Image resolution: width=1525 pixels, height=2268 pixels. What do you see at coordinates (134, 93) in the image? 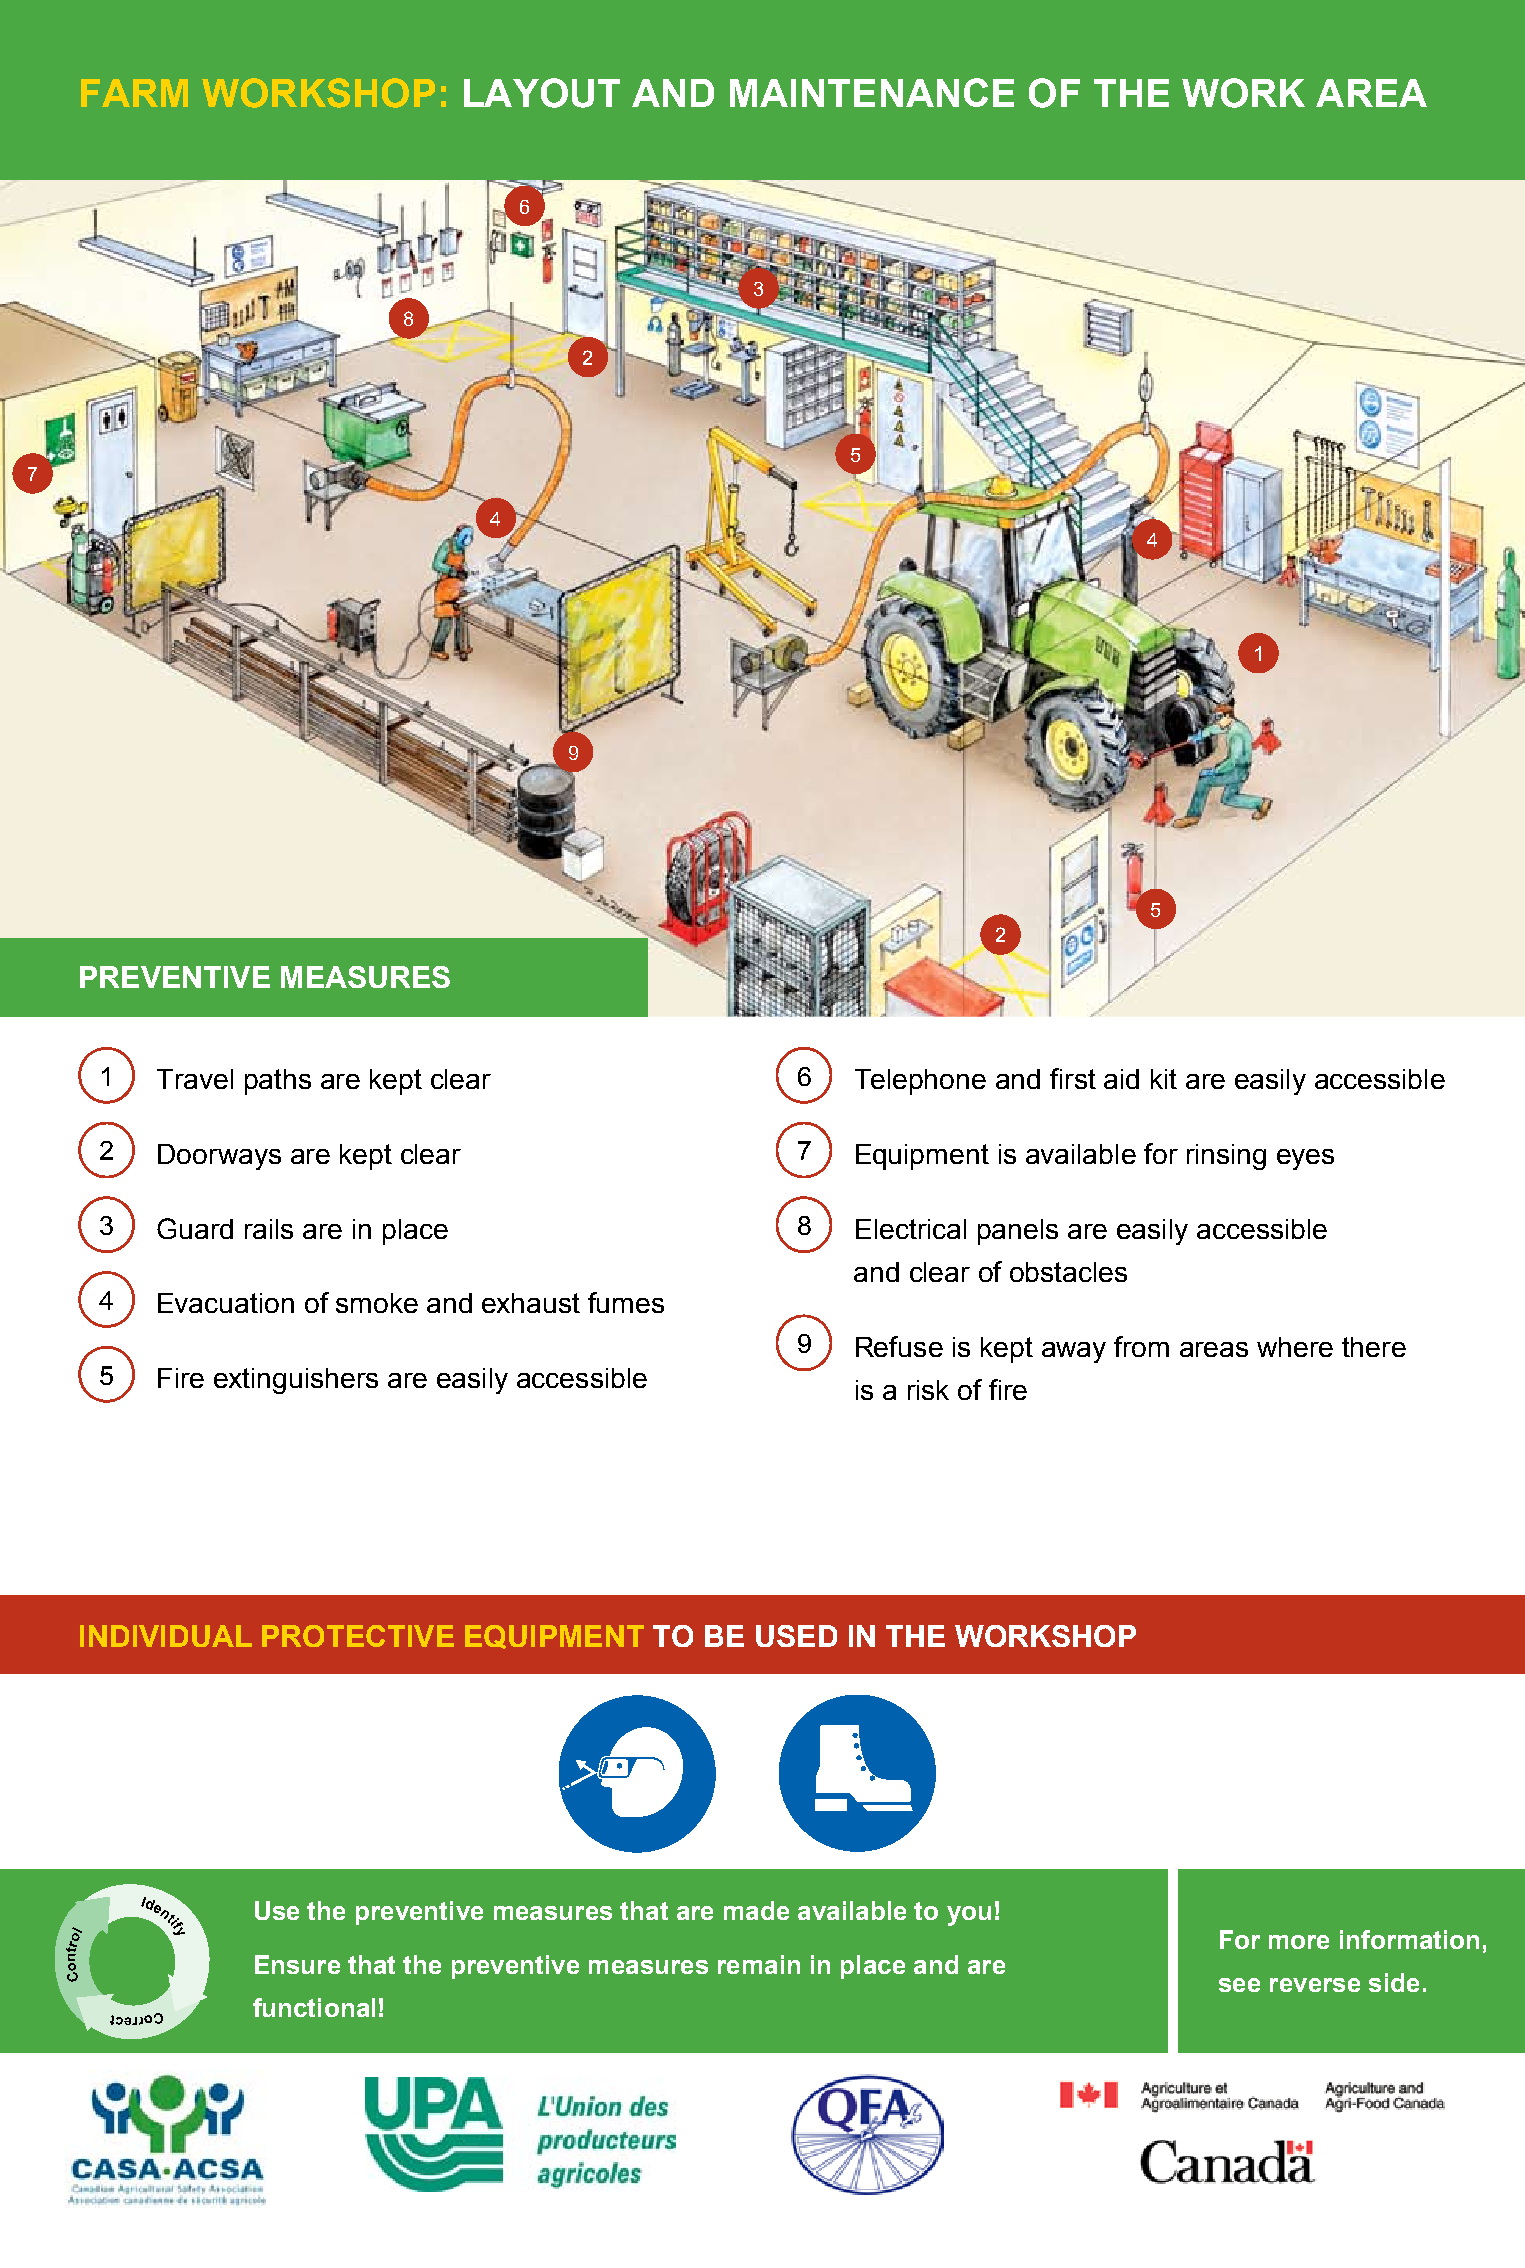
I see `Farm` at bounding box center [134, 93].
